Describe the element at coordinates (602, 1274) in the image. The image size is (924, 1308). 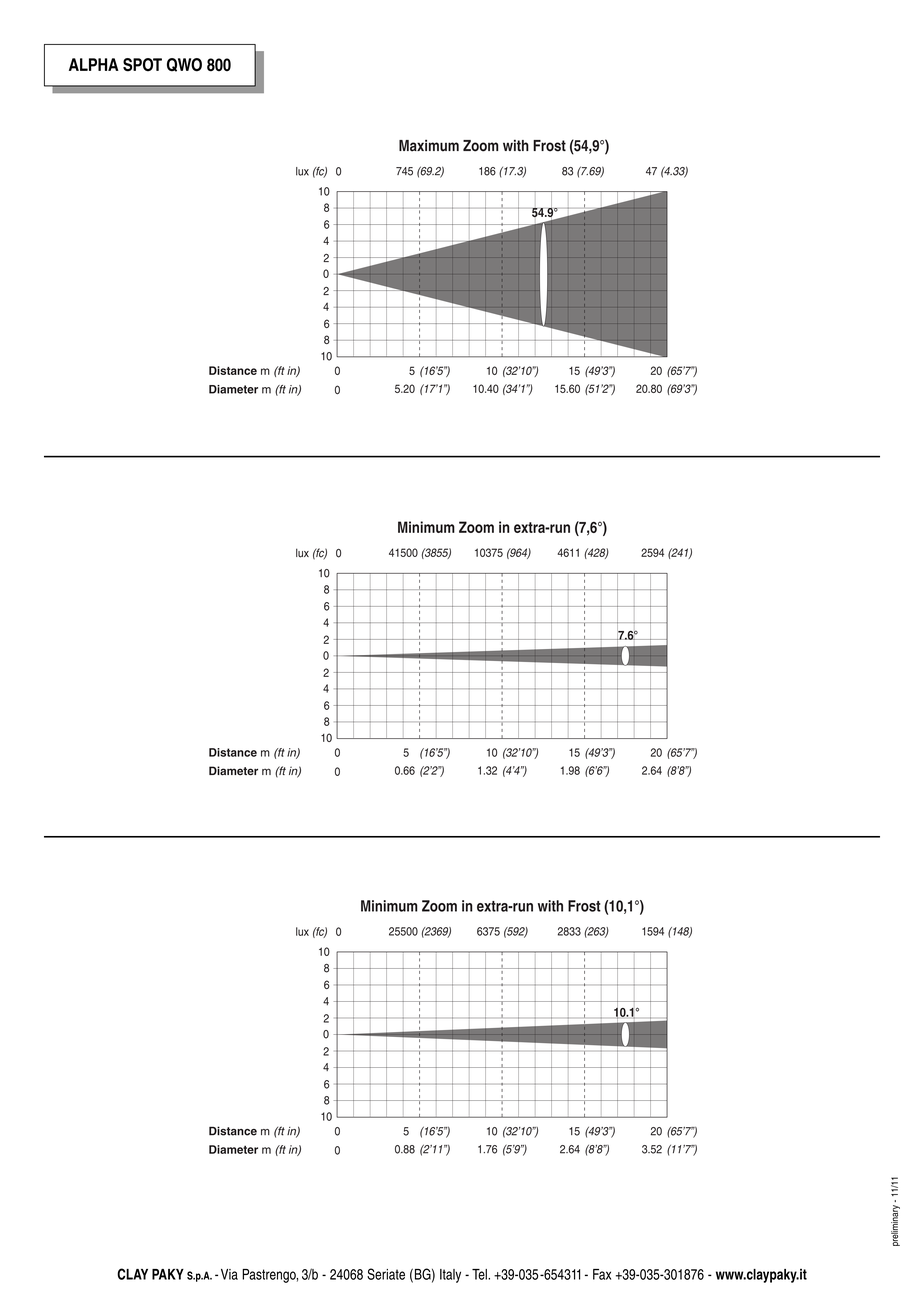
I see `Fax` at that location.
